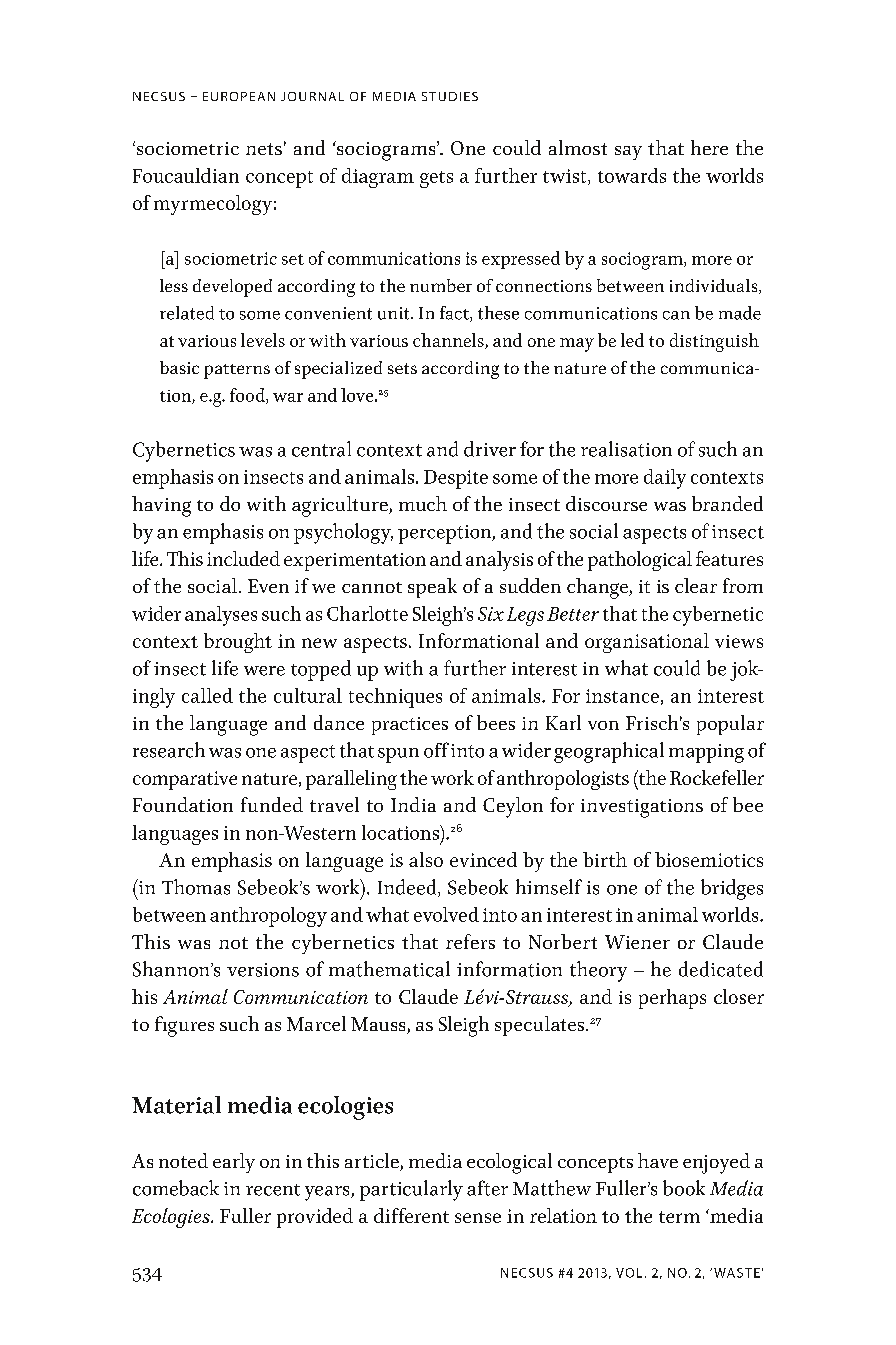 Image resolution: width=896 pixels, height=1345 pixels. I want to click on STUDIES, so click(450, 96).
